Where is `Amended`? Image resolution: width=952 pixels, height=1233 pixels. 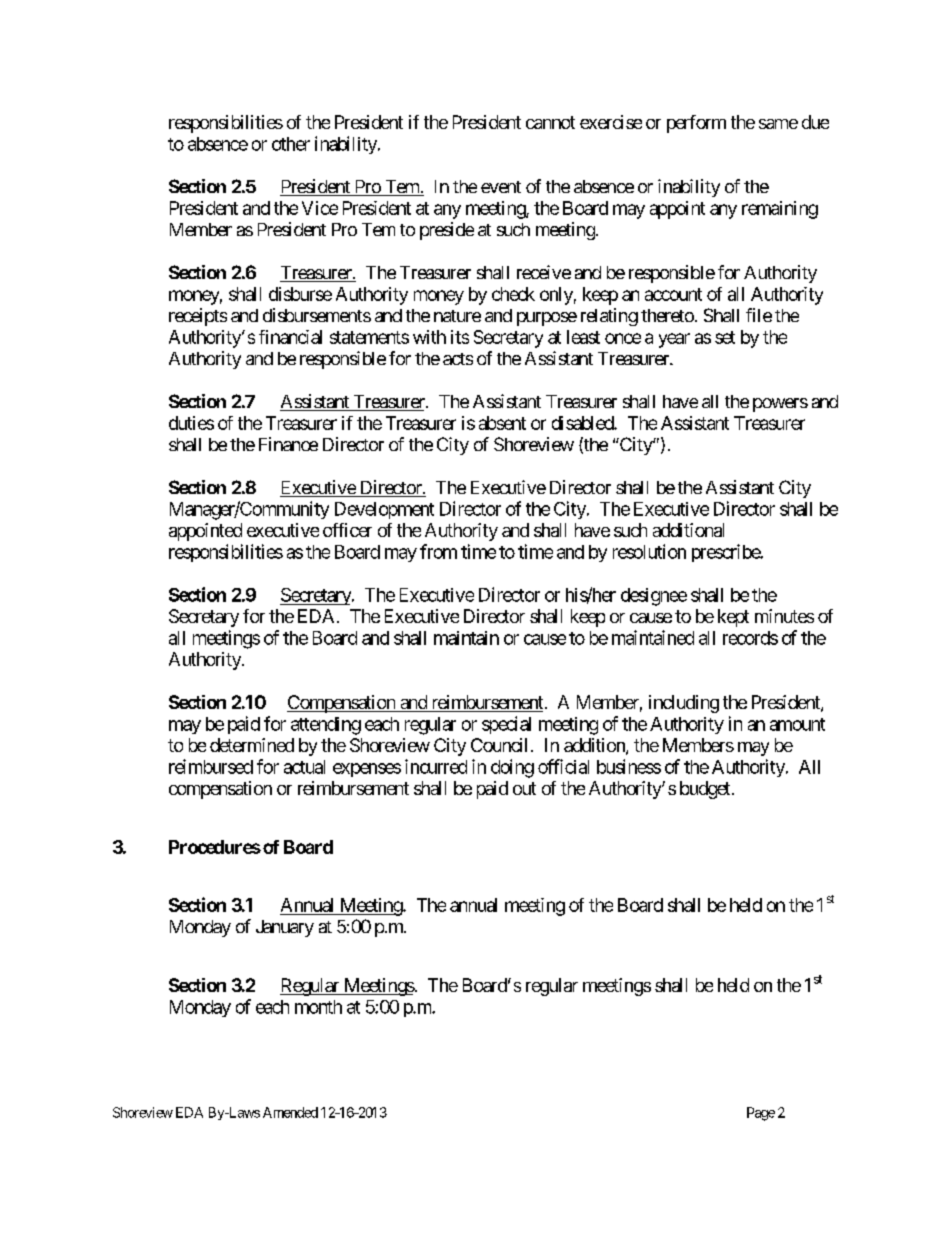 Amended is located at coordinates (290, 1112).
